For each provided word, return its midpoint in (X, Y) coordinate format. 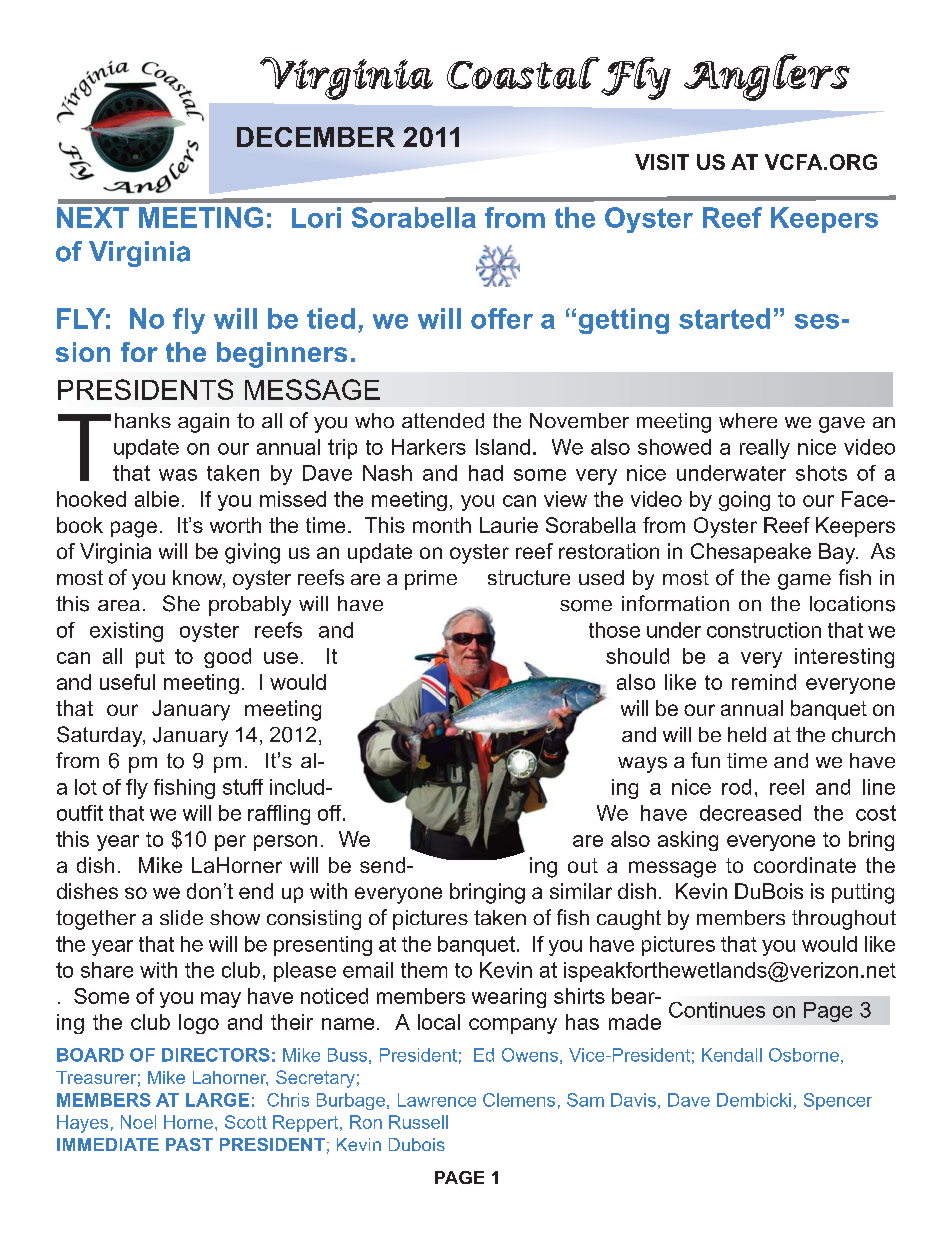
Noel (138, 1122)
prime (431, 580)
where (748, 420)
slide (181, 917)
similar (581, 891)
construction (764, 630)
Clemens (519, 1100)
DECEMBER (316, 137)
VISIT (662, 162)
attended (443, 420)
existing (126, 632)
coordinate (805, 865)
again (203, 423)
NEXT (93, 217)
